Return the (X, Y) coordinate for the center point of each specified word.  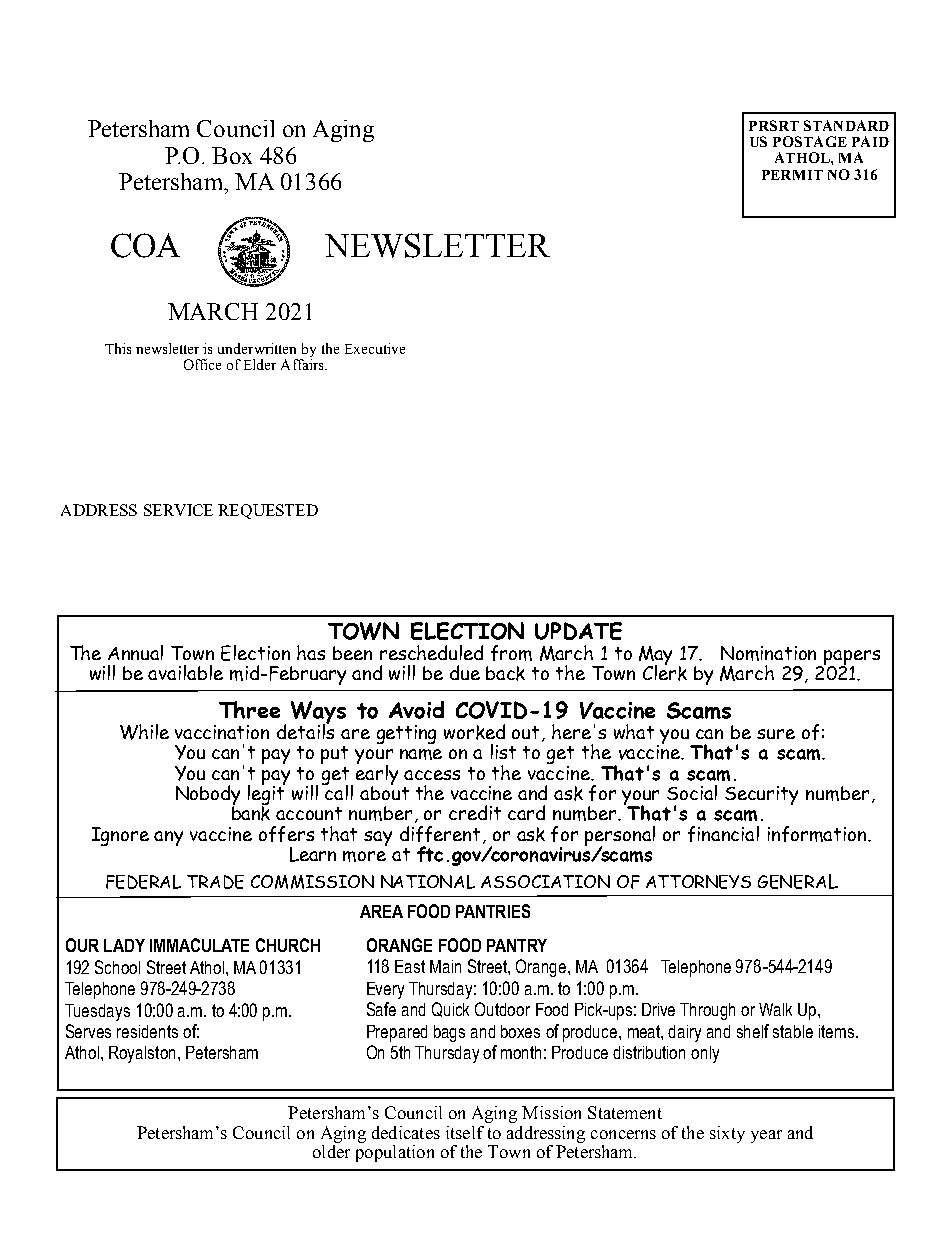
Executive (375, 348)
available (185, 672)
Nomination (768, 653)
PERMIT (792, 175)
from (511, 653)
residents (147, 1031)
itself (465, 1132)
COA (145, 245)
